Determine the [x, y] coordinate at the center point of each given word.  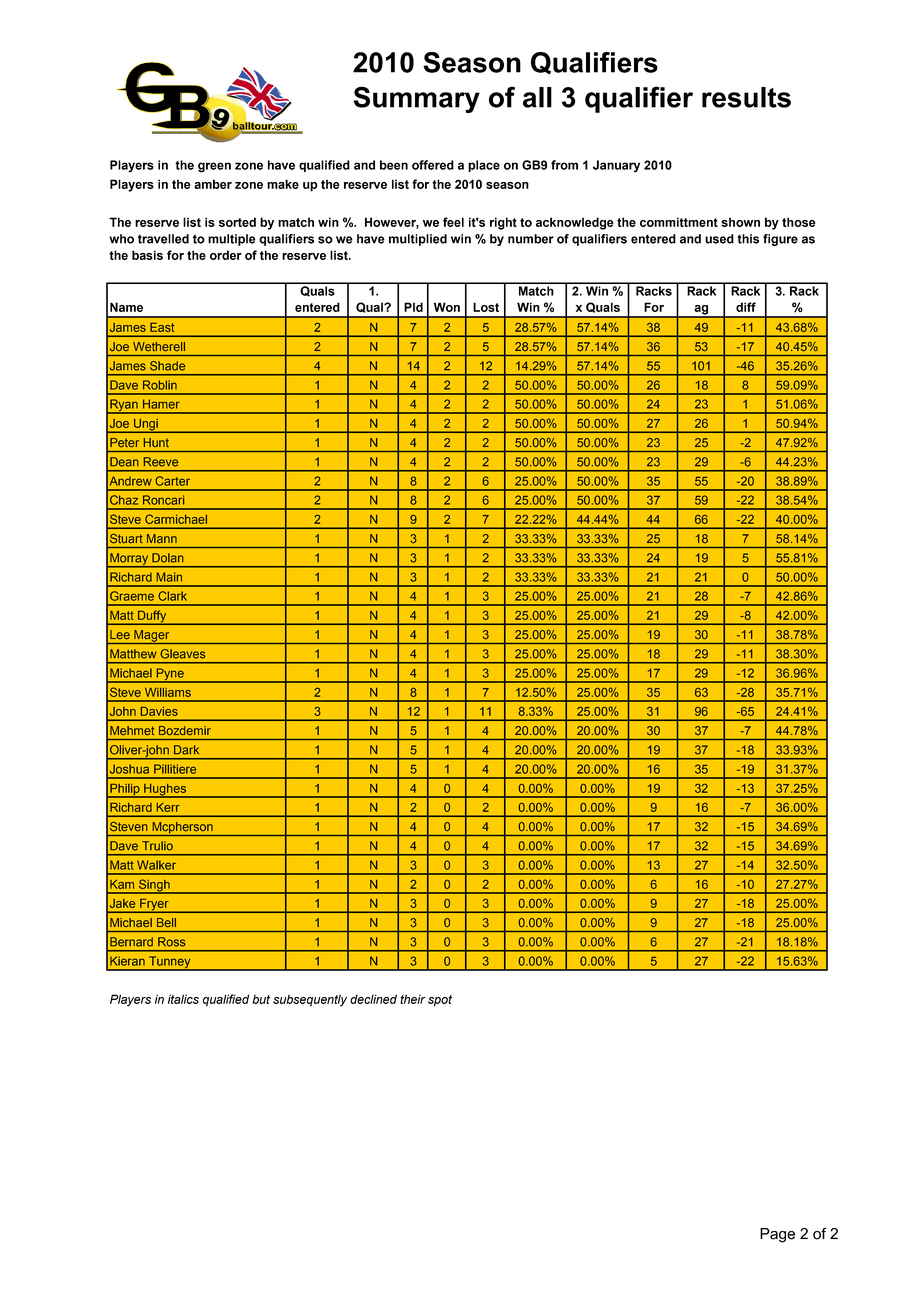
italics [183, 999]
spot [440, 1001]
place [484, 166]
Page [777, 1235]
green [214, 167]
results [746, 97]
